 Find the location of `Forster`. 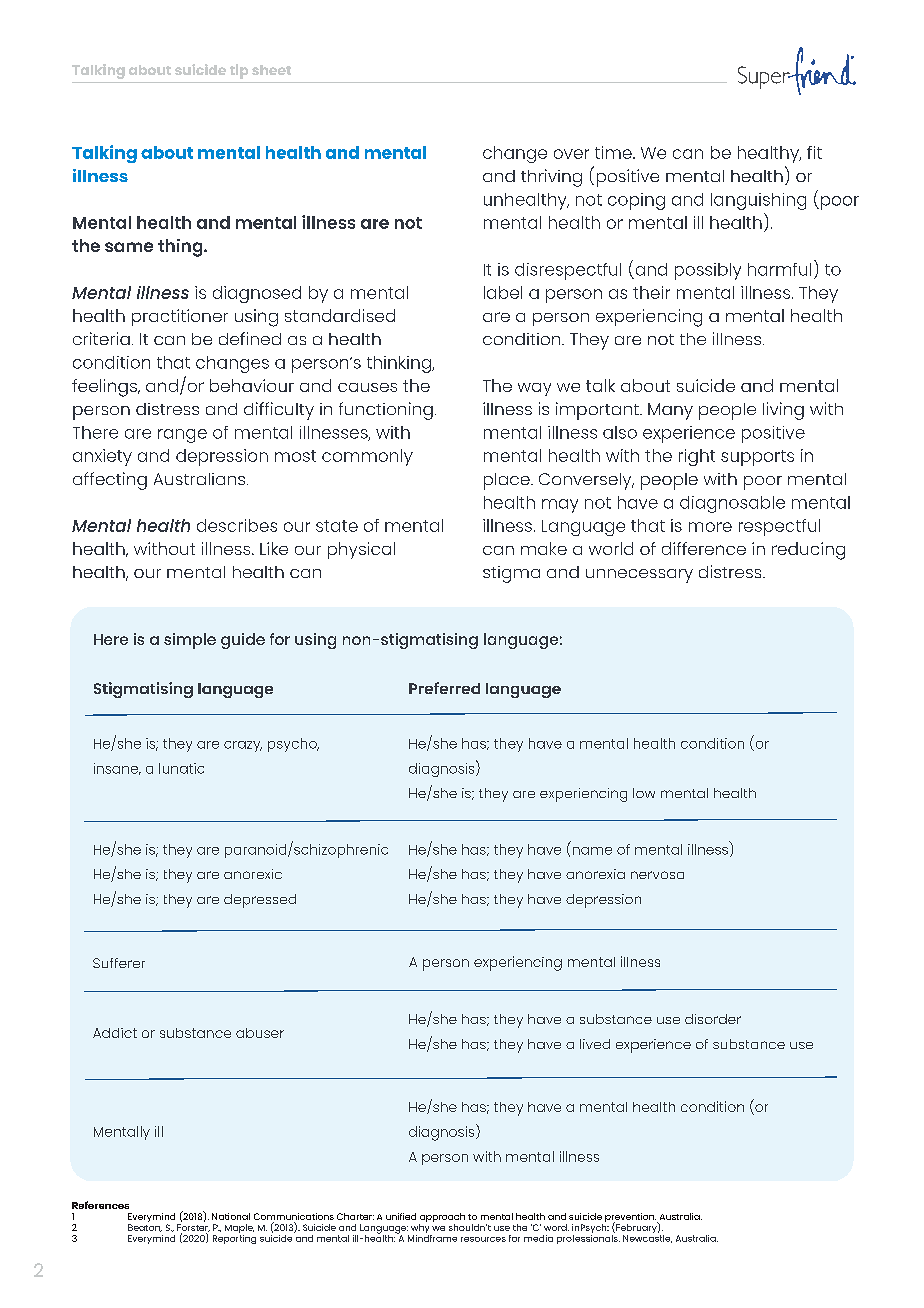

Forster is located at coordinates (193, 1228).
